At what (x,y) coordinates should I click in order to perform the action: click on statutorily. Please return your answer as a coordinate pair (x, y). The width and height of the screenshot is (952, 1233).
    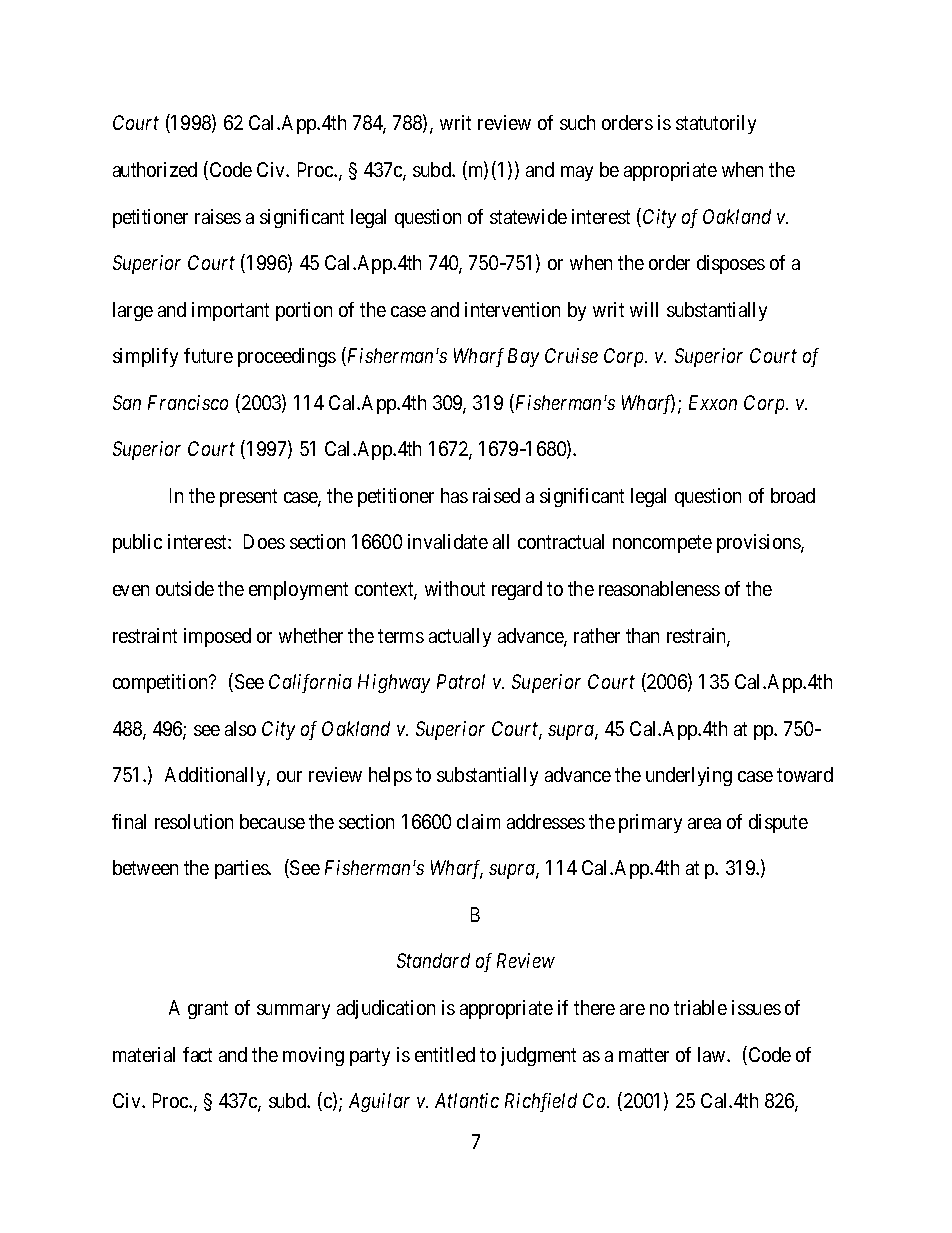
    Looking at the image, I should click on (716, 124).
